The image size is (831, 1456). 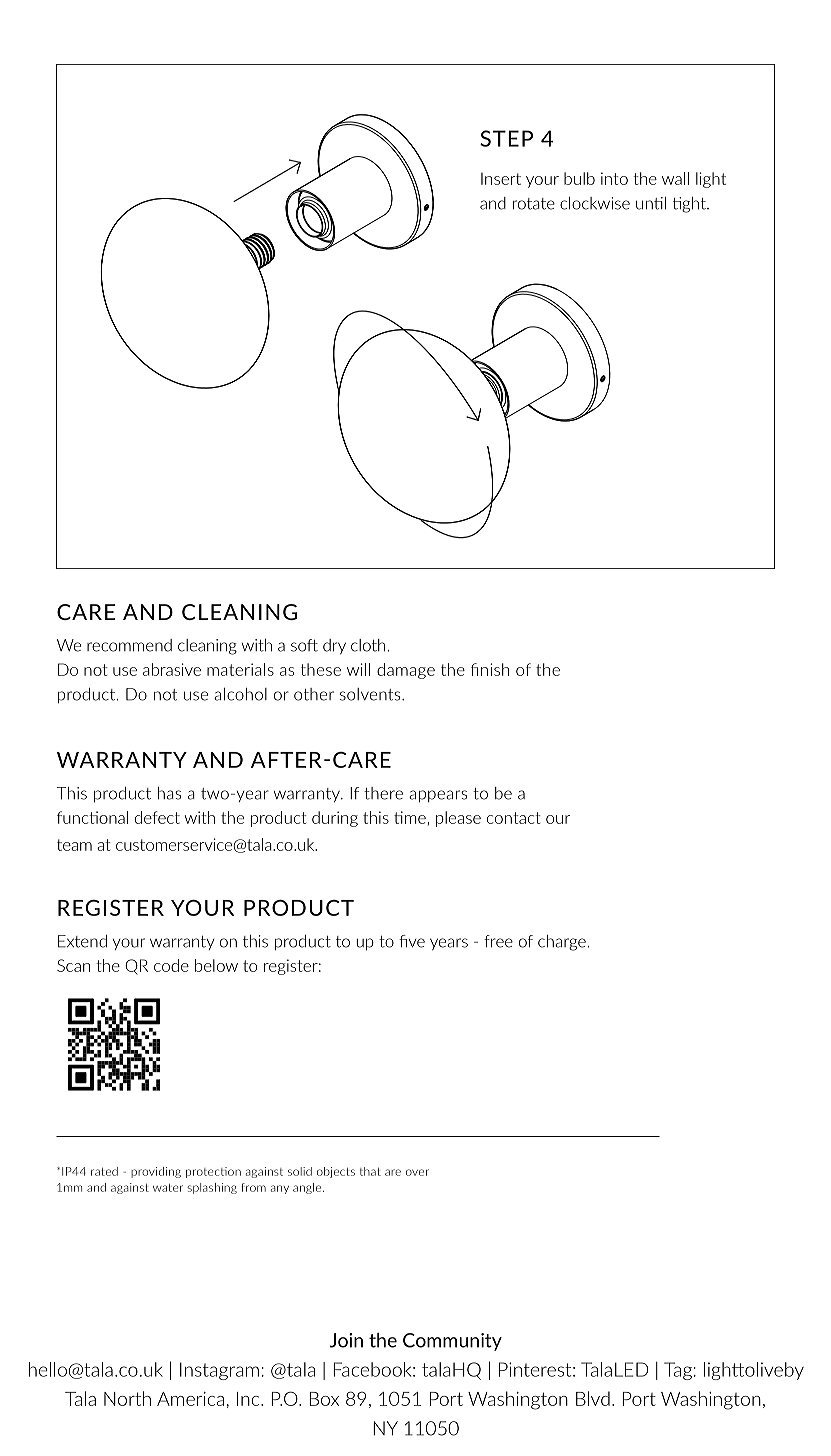 What do you see at coordinates (501, 179) in the document?
I see `Insert` at bounding box center [501, 179].
